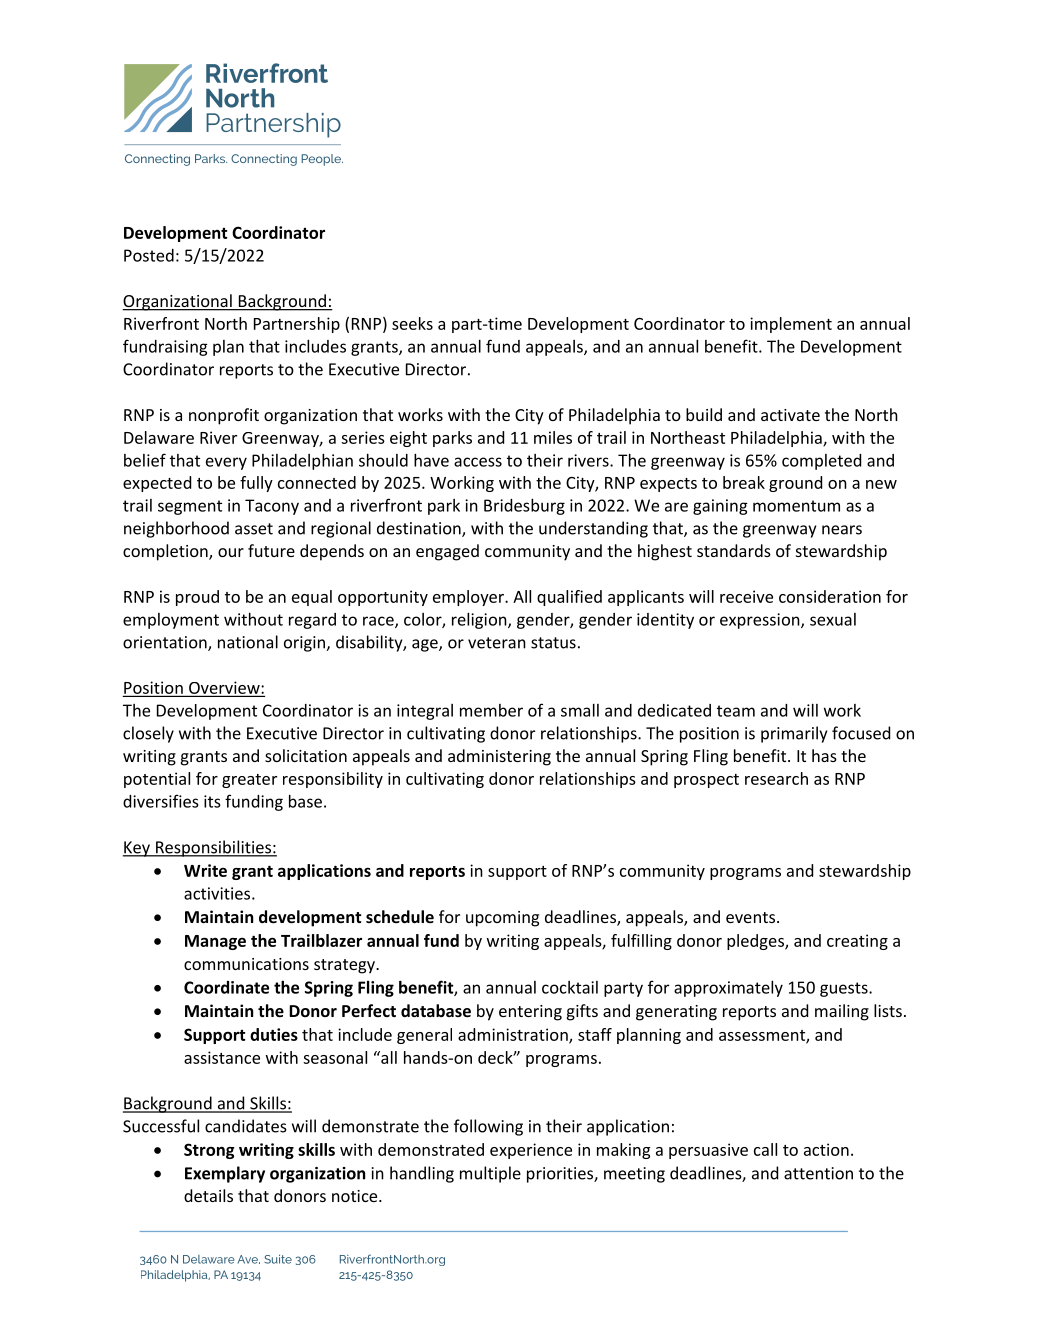  Describe the element at coordinates (215, 942) in the screenshot. I see `Manage` at that location.
